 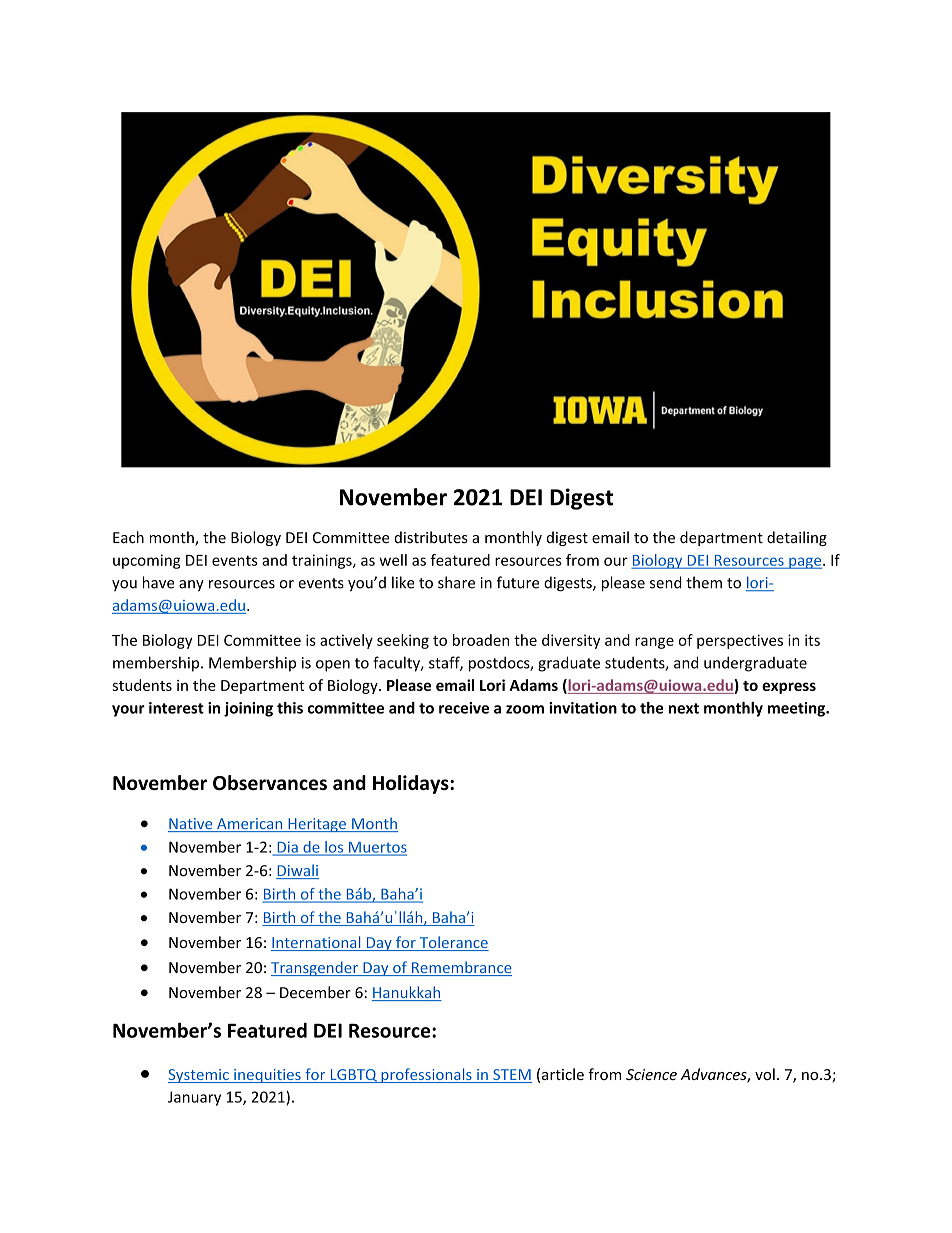 I want to click on next, so click(x=684, y=708).
